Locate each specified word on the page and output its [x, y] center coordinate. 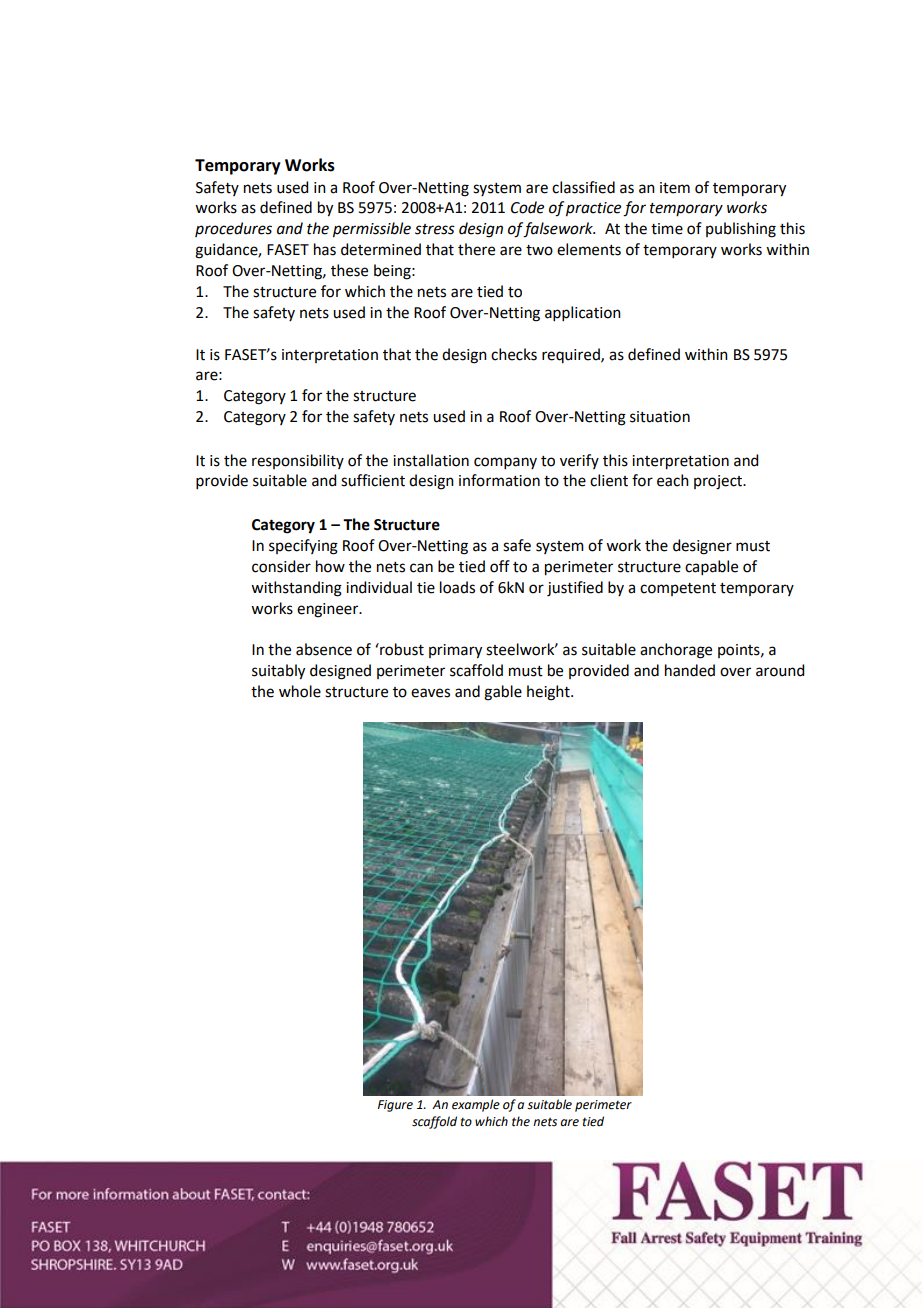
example [476, 1105]
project [719, 482]
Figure [395, 1106]
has [325, 249]
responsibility [298, 461]
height [549, 693]
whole [300, 691]
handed [690, 670]
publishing [741, 230]
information [499, 480]
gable [503, 693]
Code [527, 207]
